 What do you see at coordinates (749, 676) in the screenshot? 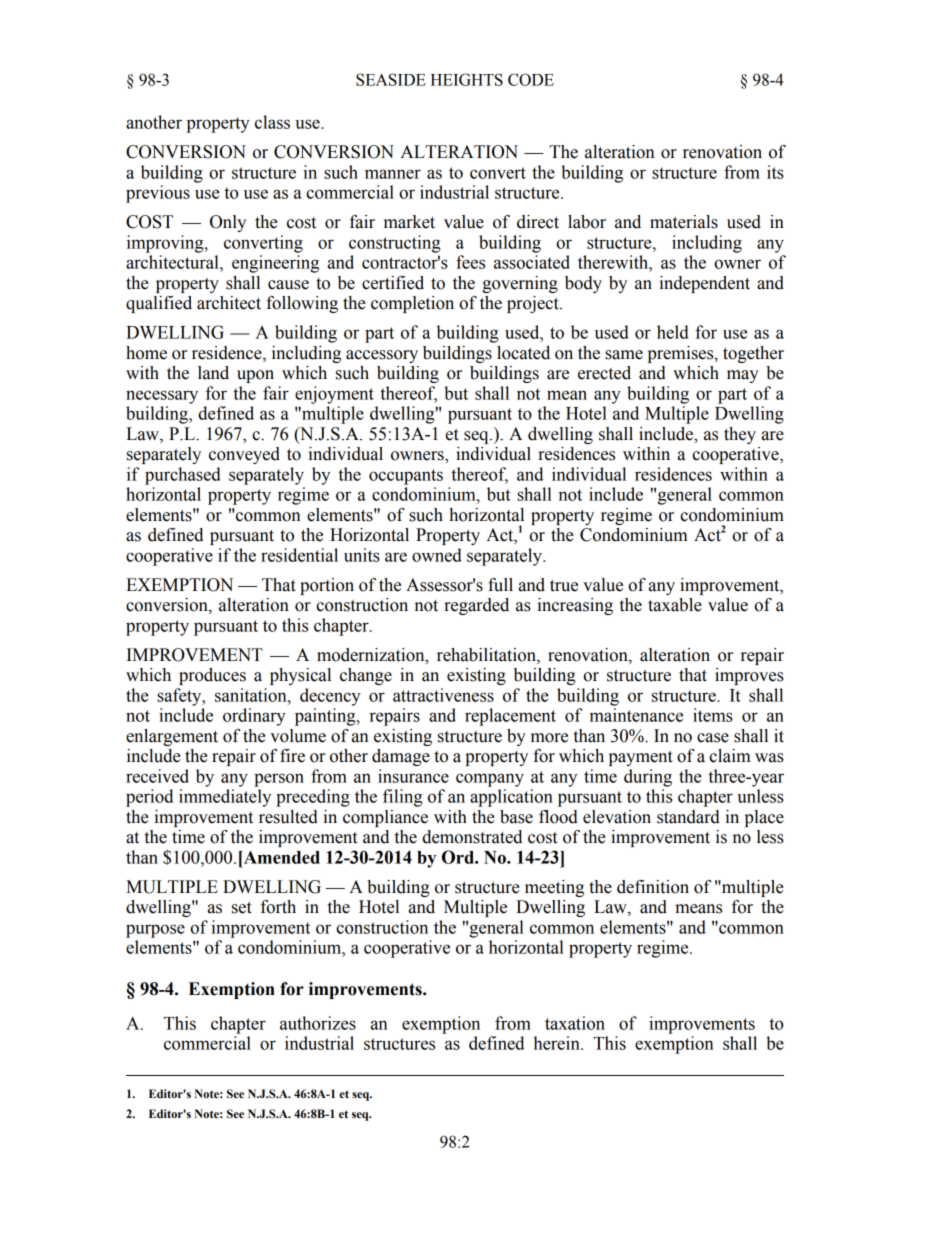
I see `improves` at bounding box center [749, 676].
